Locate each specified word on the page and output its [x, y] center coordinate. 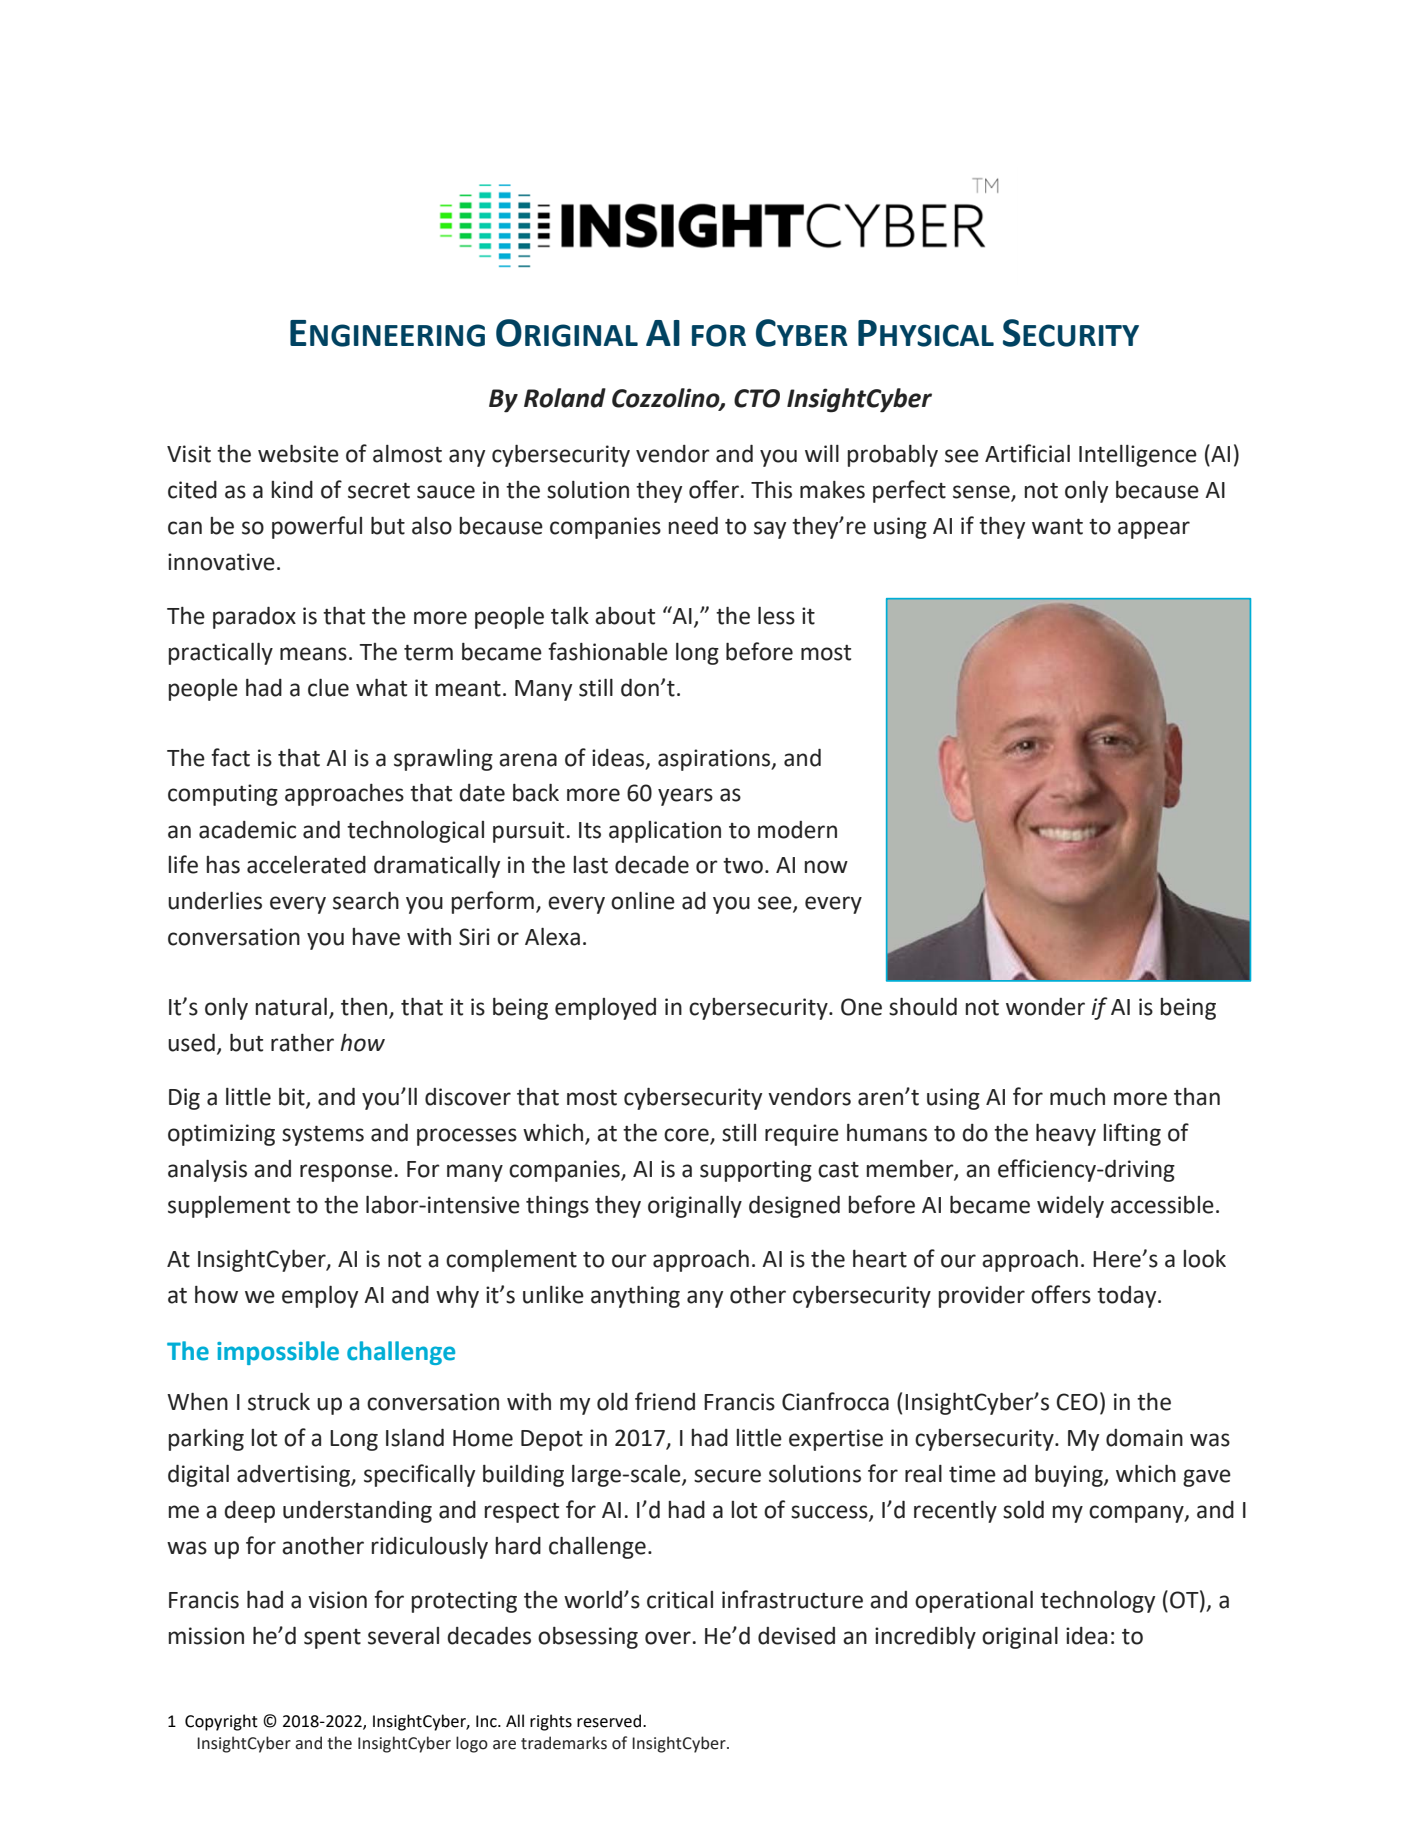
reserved [610, 1721]
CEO [1077, 1402]
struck [279, 1402]
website [298, 454]
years [685, 797]
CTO [757, 398]
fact [230, 757]
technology [1097, 1602]
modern [797, 830]
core [687, 1136]
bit [293, 1098]
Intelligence [1138, 456]
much [1077, 1097]
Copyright [221, 1722]
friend [665, 1401]
